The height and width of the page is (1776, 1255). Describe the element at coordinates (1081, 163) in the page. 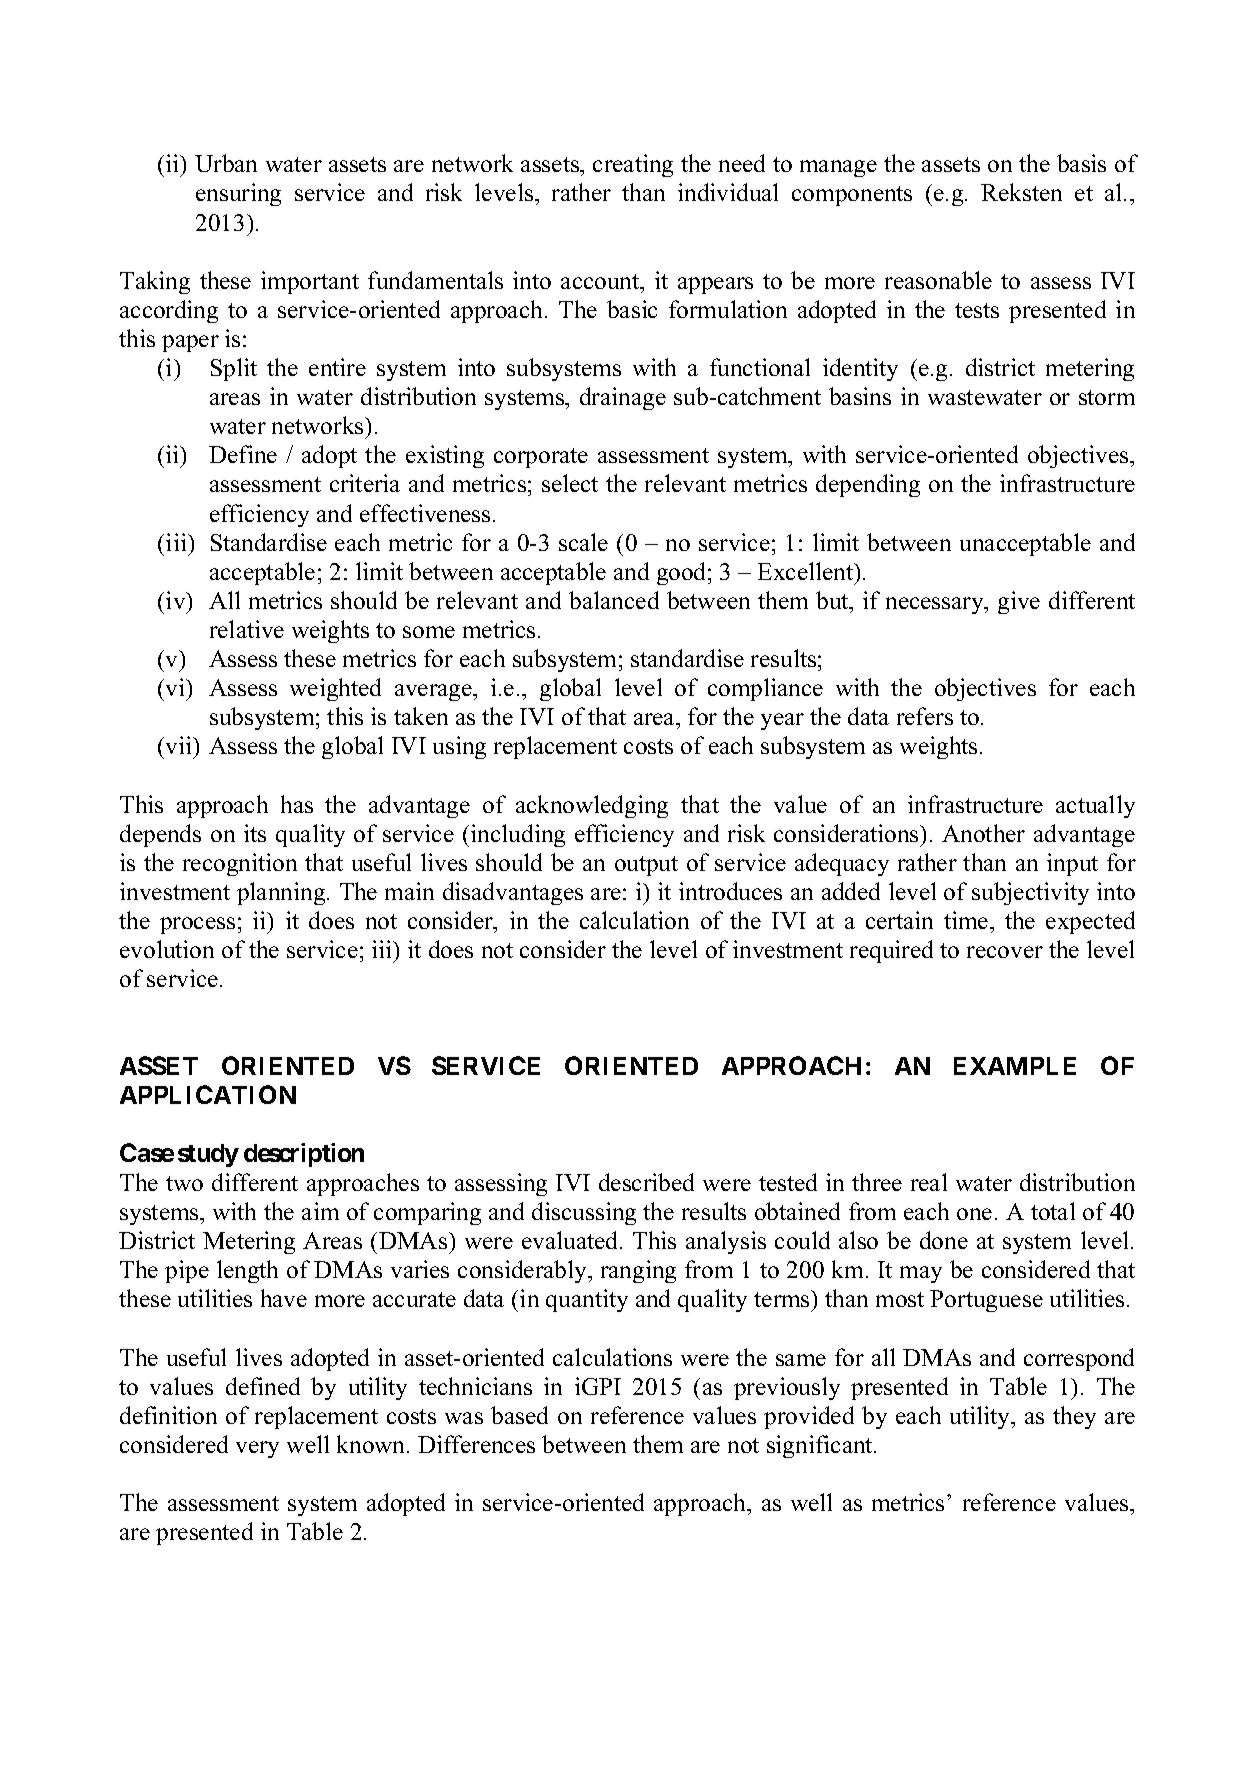

I see `basis` at that location.
